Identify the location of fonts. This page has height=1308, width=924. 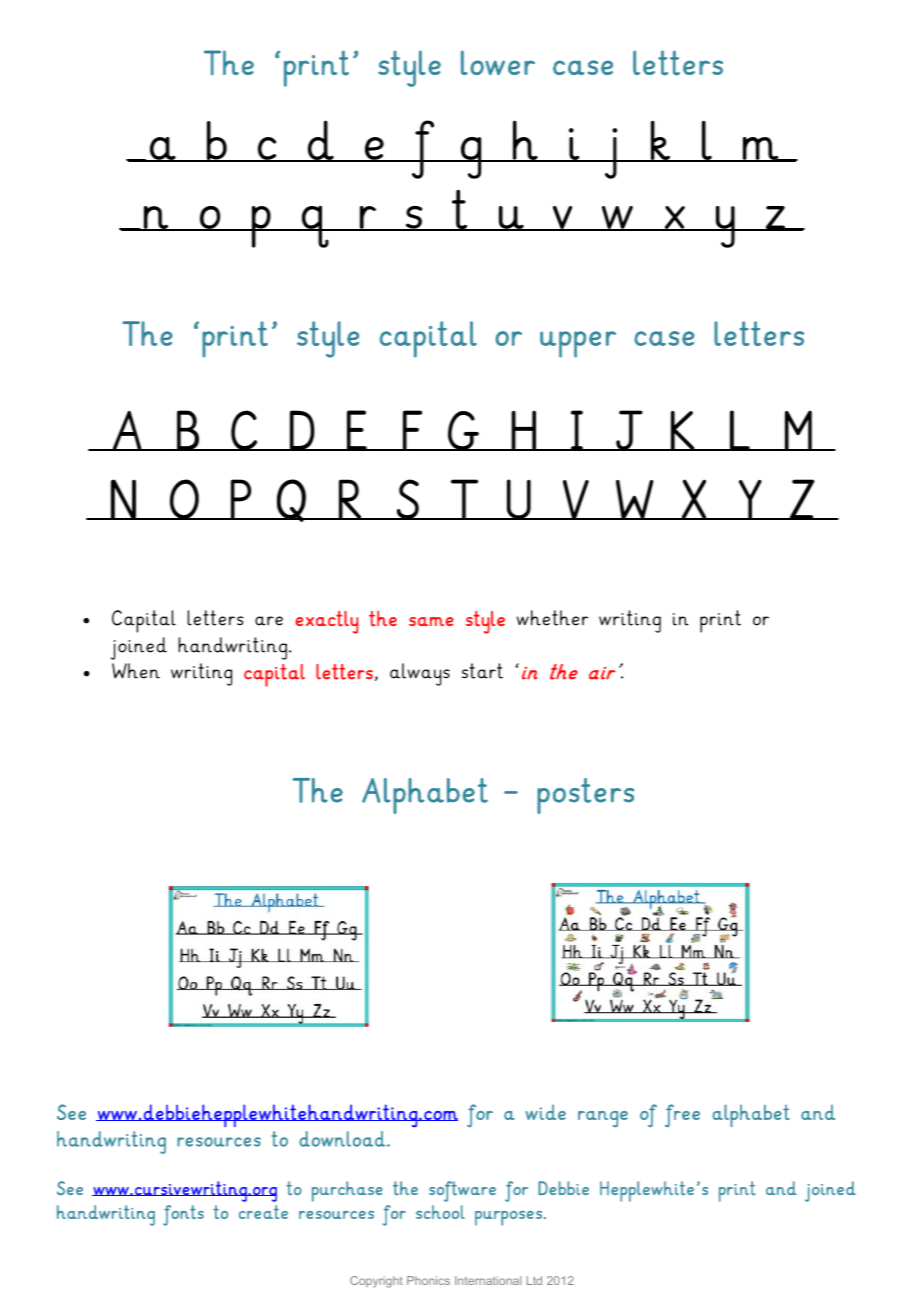
(183, 1215).
